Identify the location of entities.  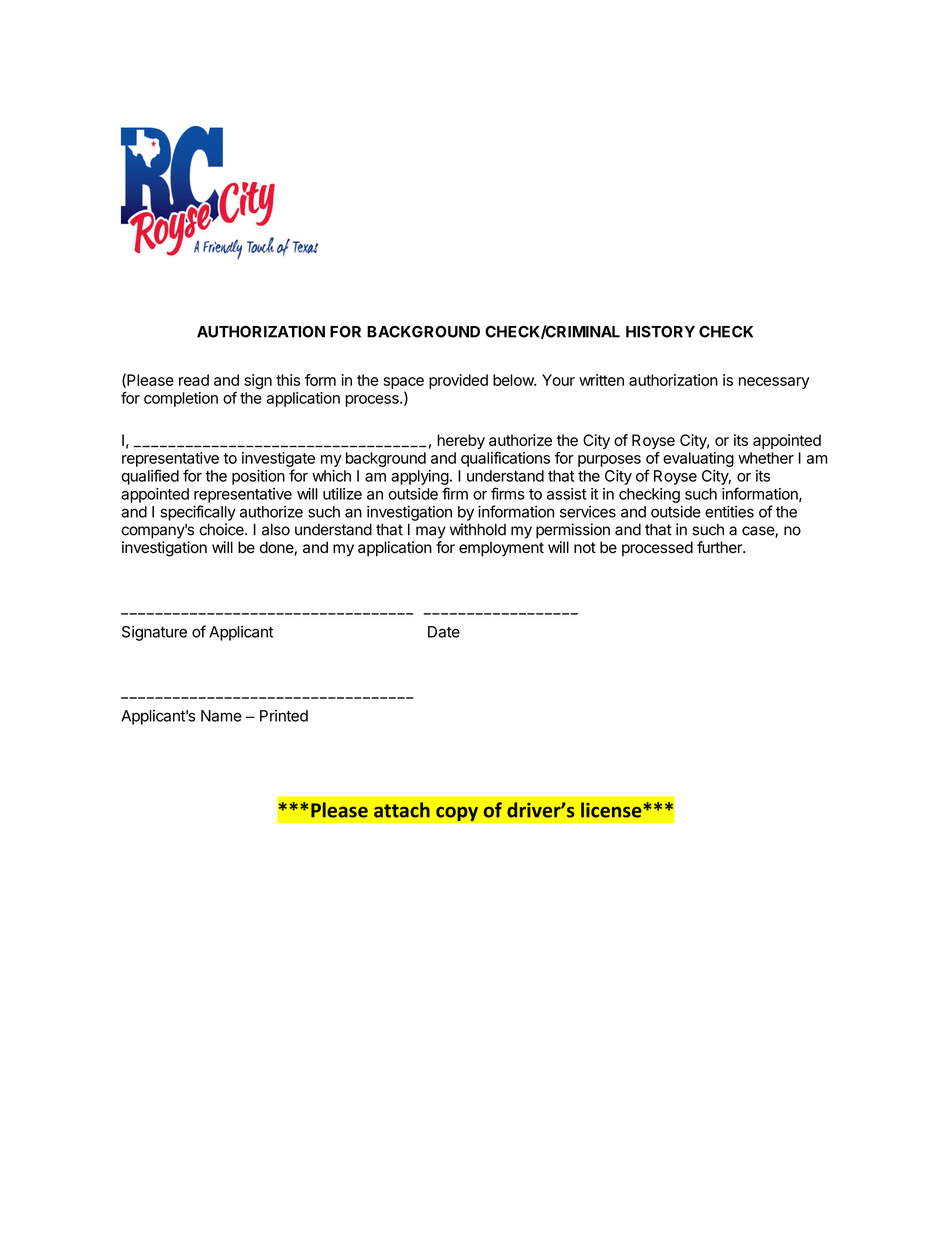
(729, 511).
